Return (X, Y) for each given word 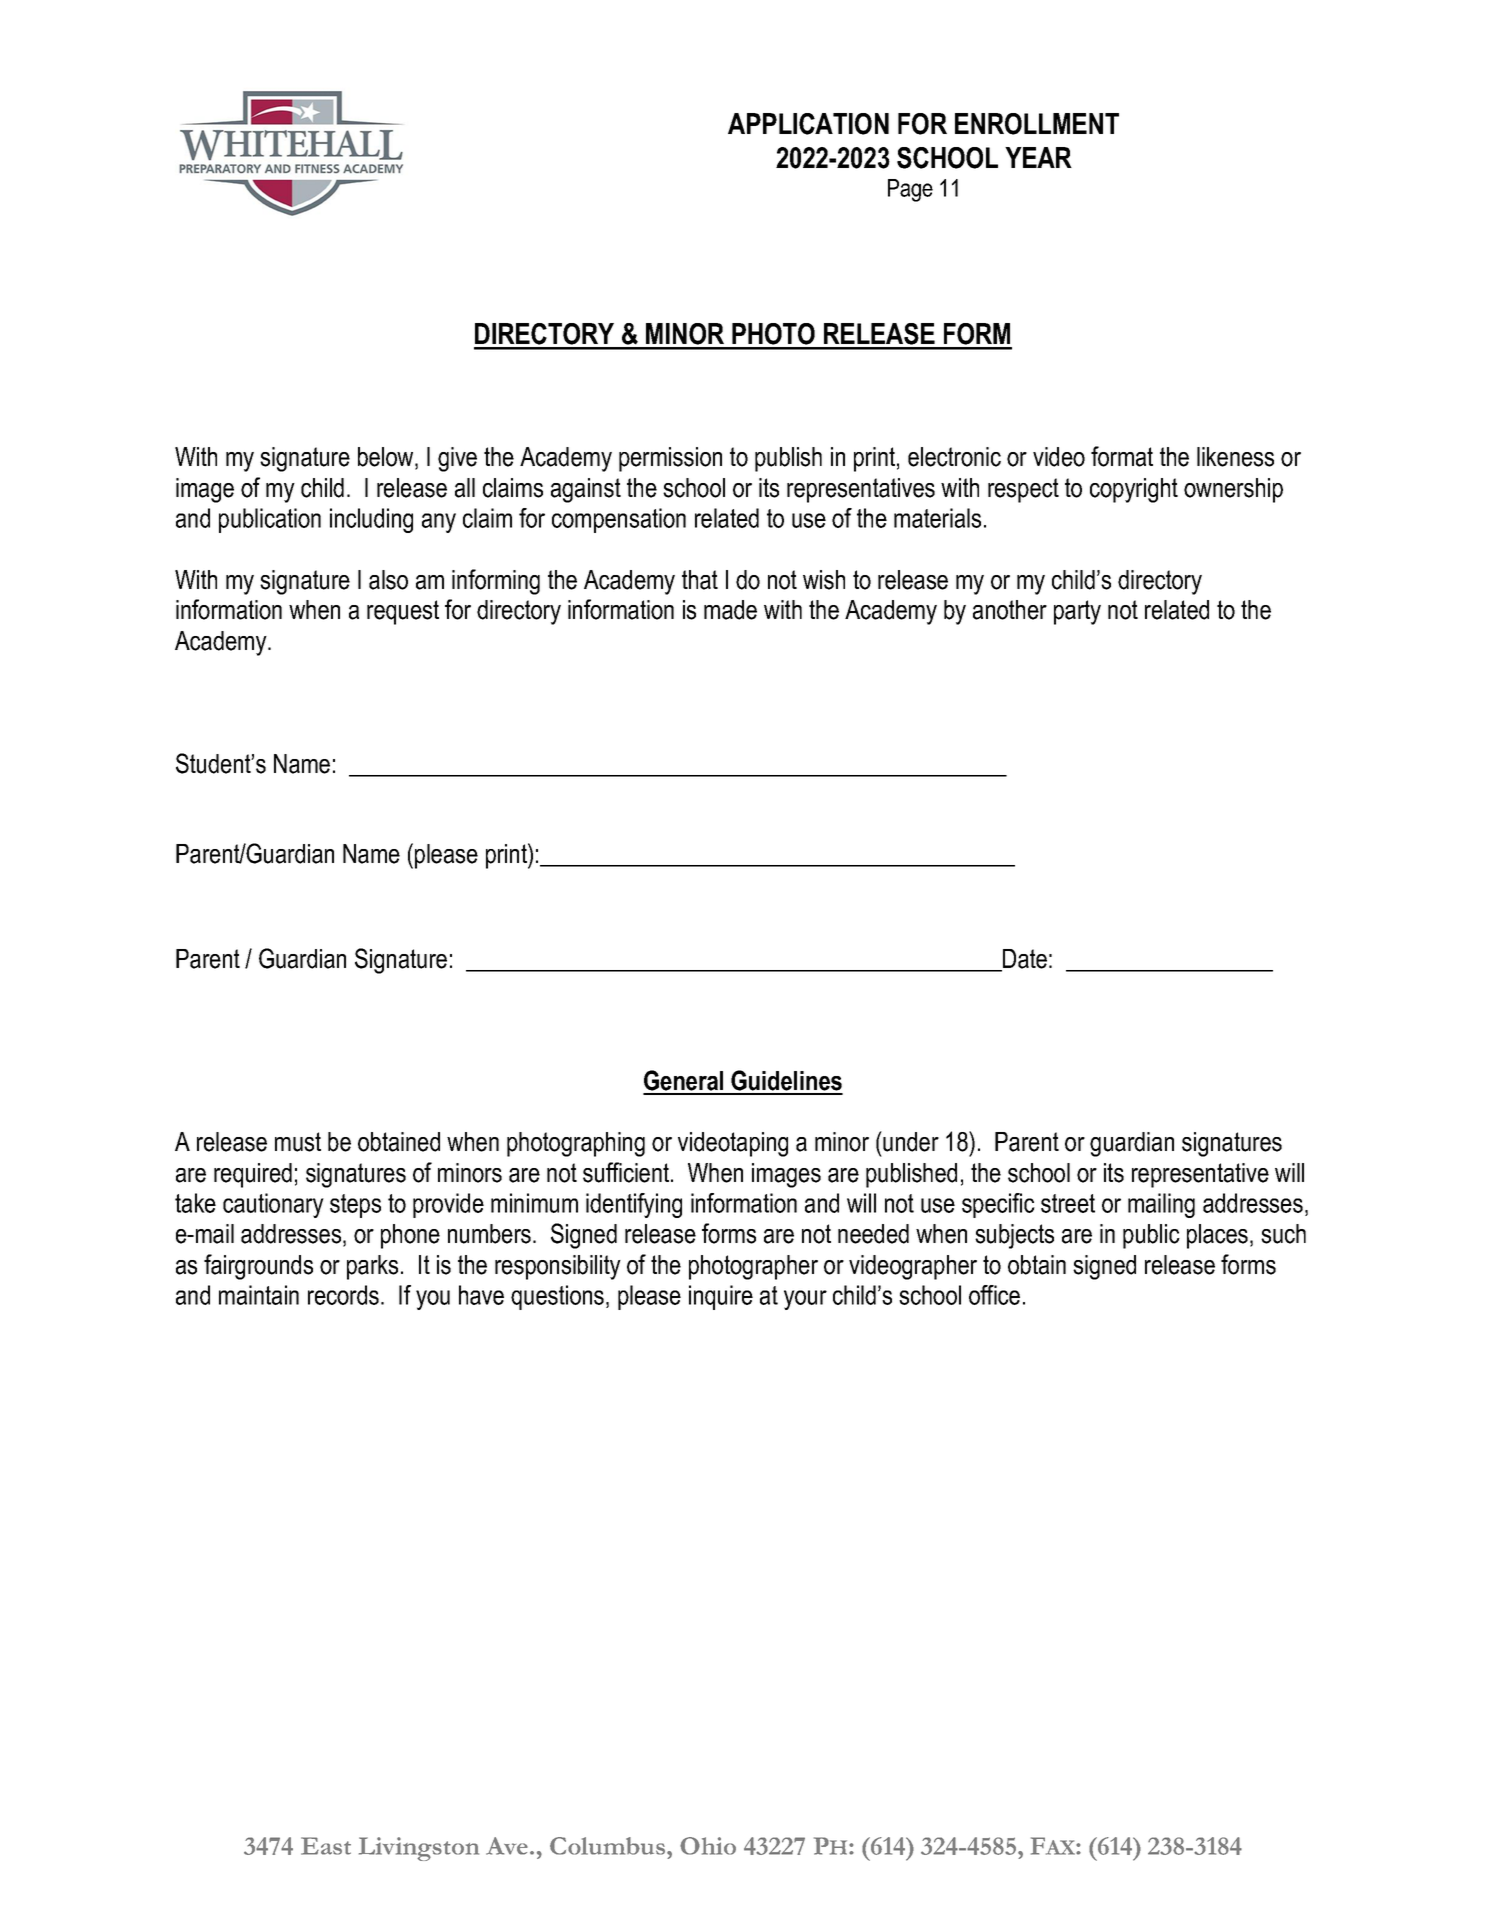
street (1068, 1203)
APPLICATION (808, 124)
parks (372, 1267)
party (1077, 612)
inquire (721, 1297)
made (730, 610)
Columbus (609, 1846)
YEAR (1038, 157)
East (326, 1846)
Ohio (708, 1846)
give (457, 459)
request (403, 612)
